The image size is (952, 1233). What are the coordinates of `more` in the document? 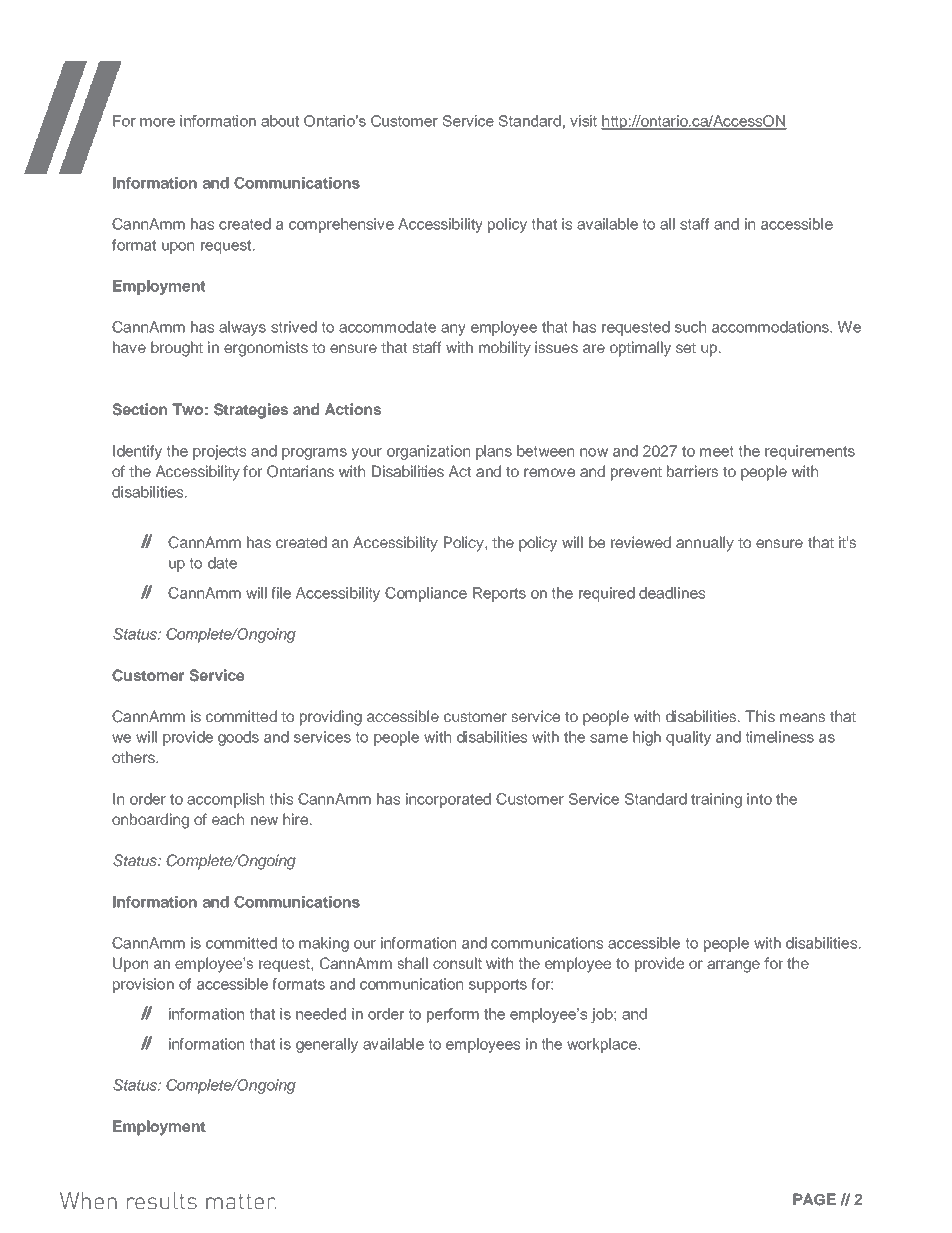 It's located at (157, 122).
